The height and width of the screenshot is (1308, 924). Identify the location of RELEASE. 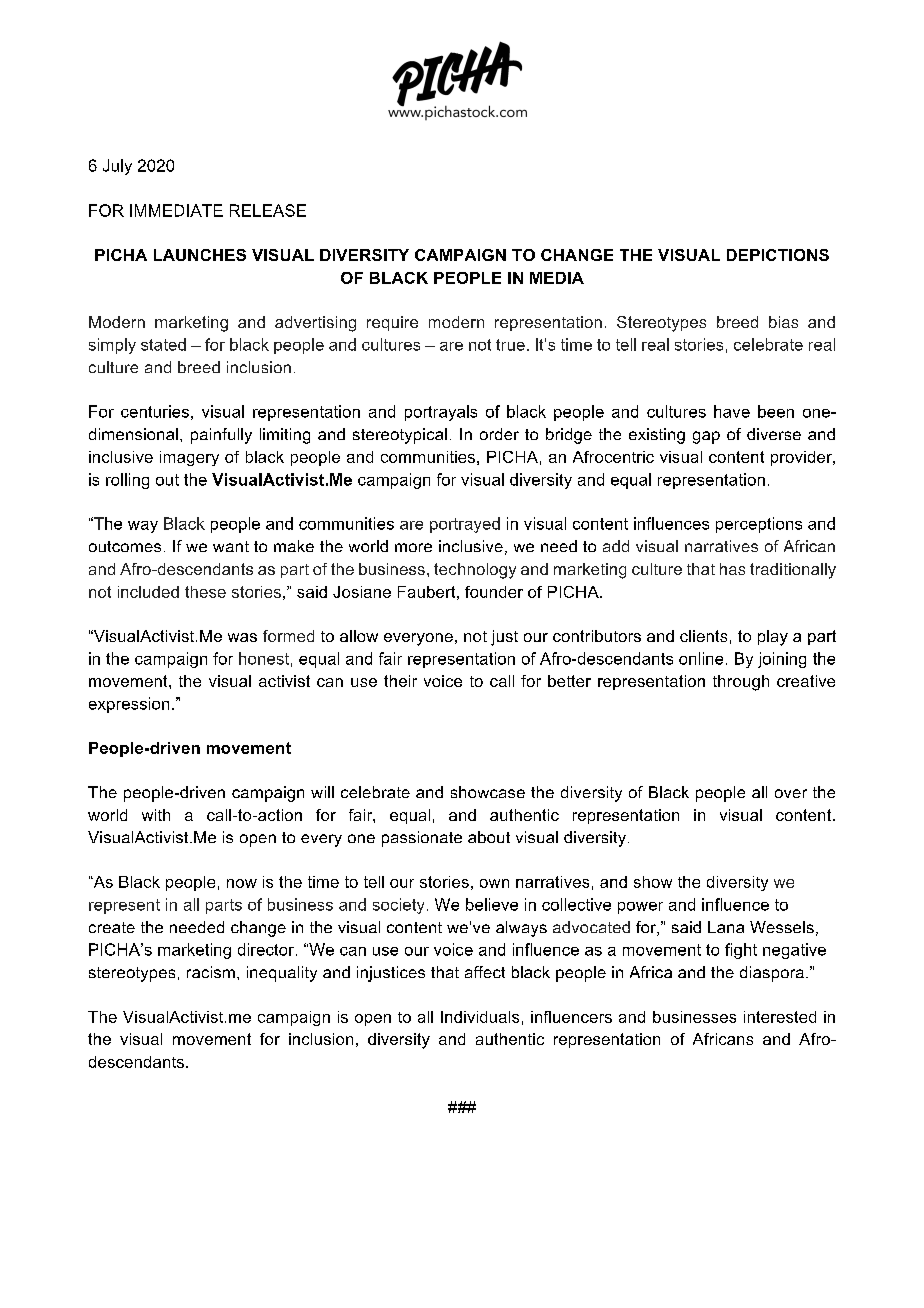
(268, 210).
